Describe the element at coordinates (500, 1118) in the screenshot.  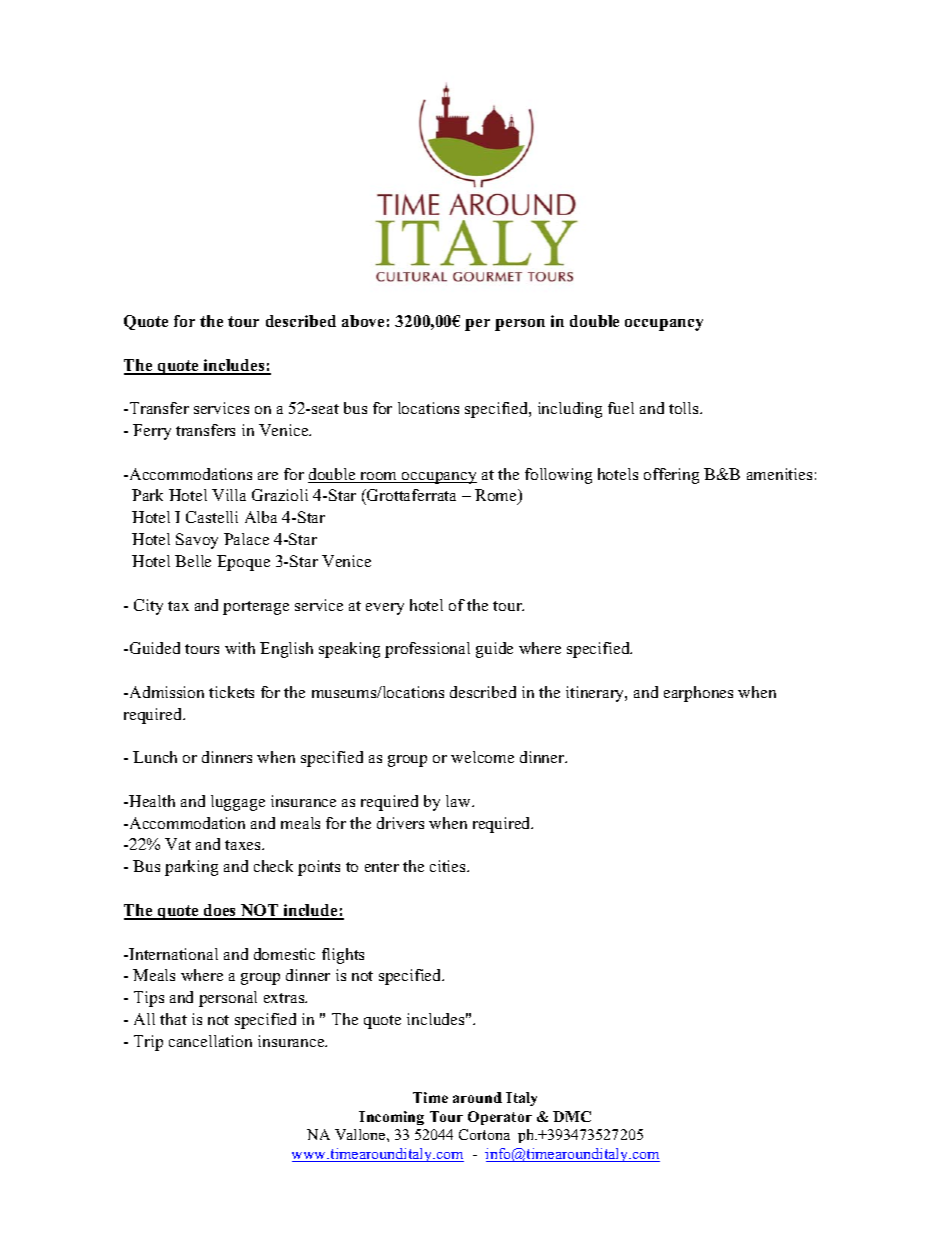
I see `Operator` at that location.
